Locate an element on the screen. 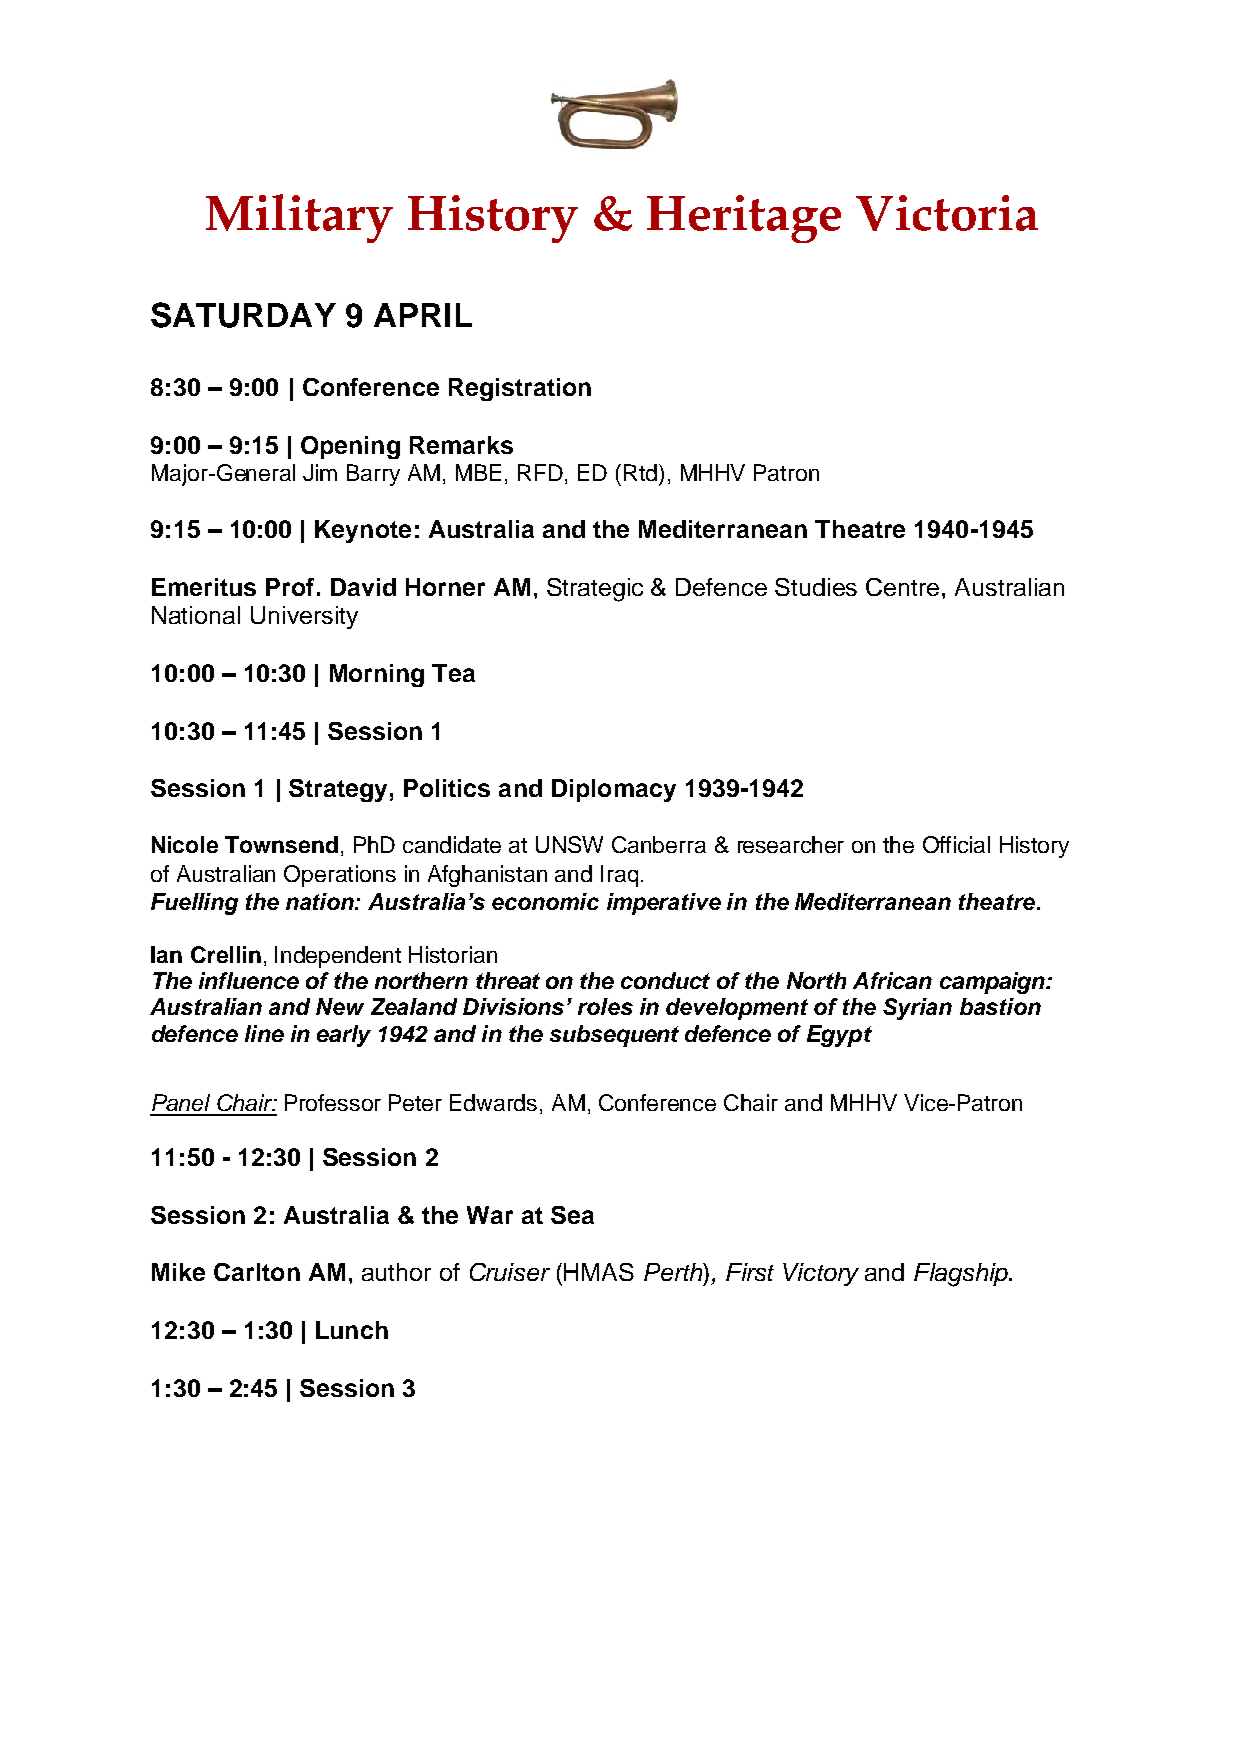 This screenshot has width=1243, height=1757. Townsend is located at coordinates (281, 844).
